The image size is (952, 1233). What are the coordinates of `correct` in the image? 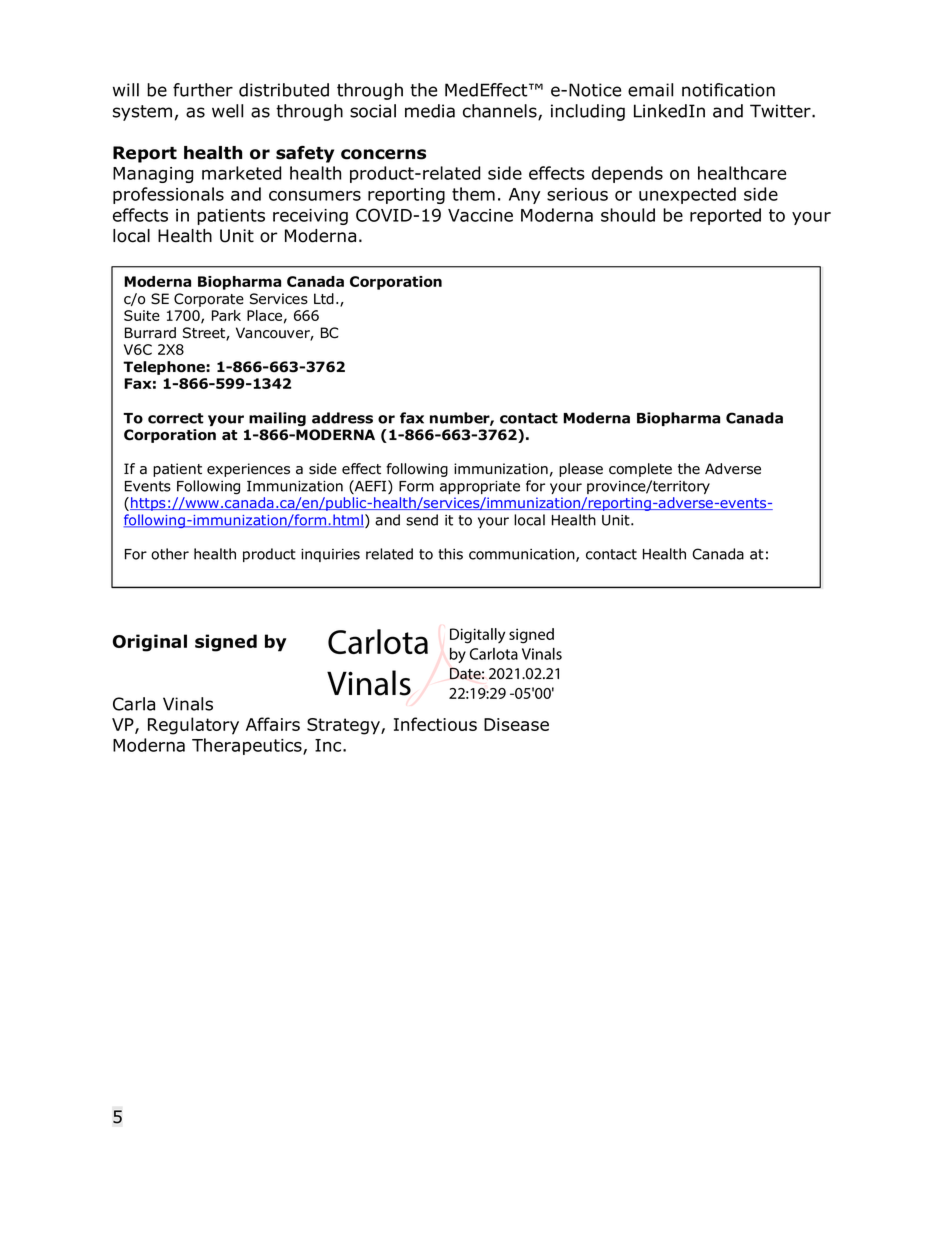 It's located at (176, 418).
